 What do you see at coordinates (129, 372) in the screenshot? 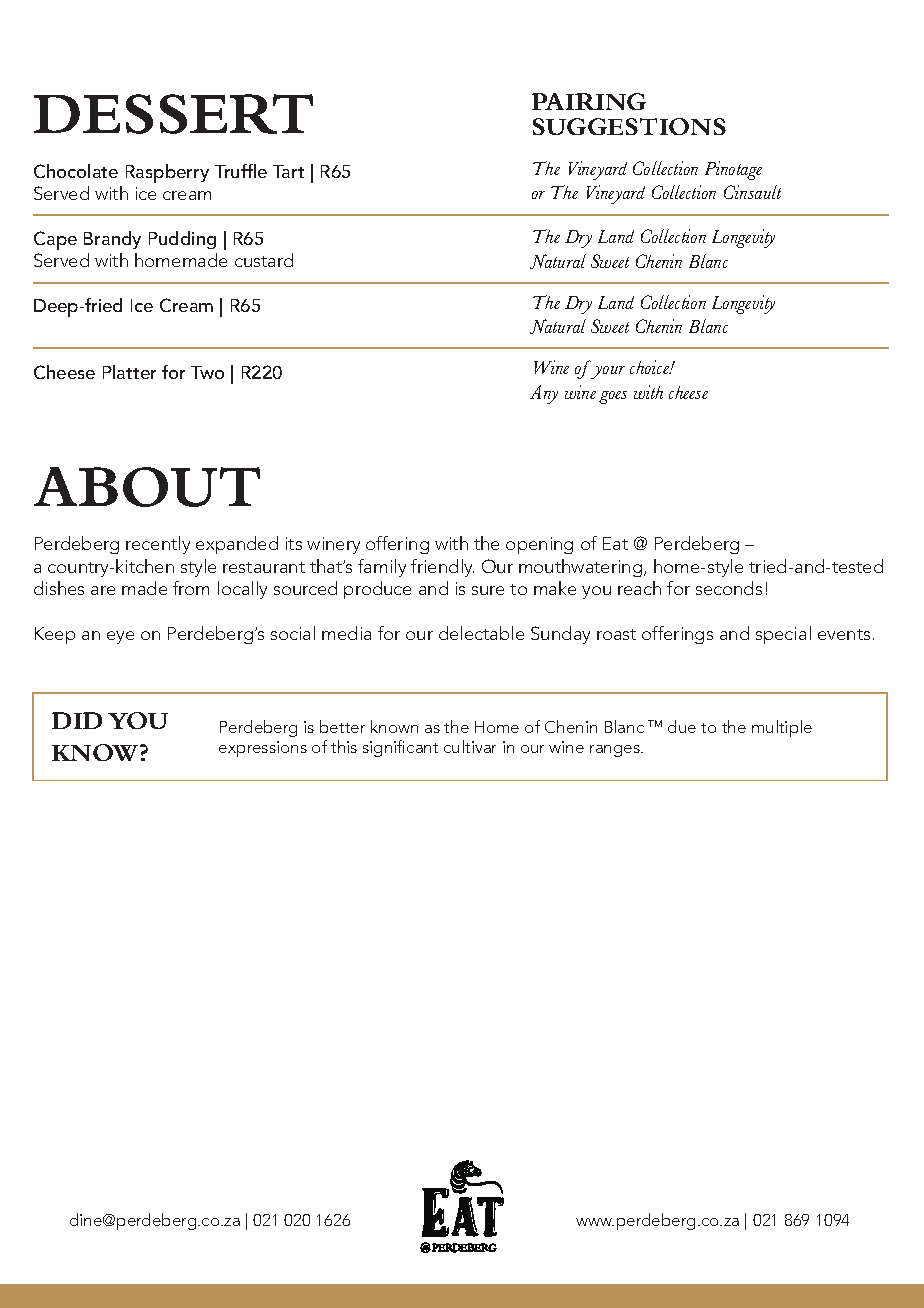
I see `Platter` at bounding box center [129, 372].
